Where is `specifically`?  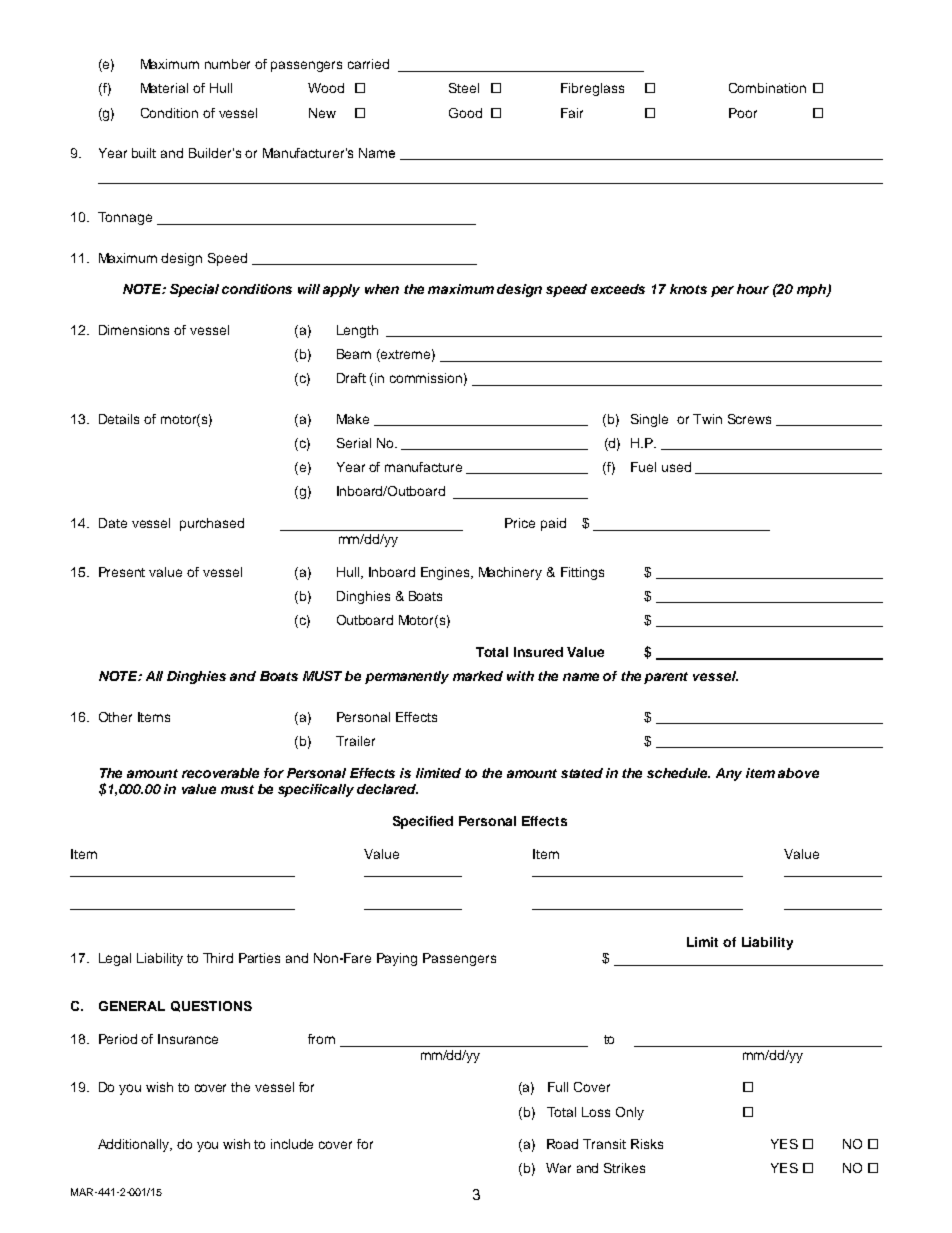
specifically is located at coordinates (316, 790).
